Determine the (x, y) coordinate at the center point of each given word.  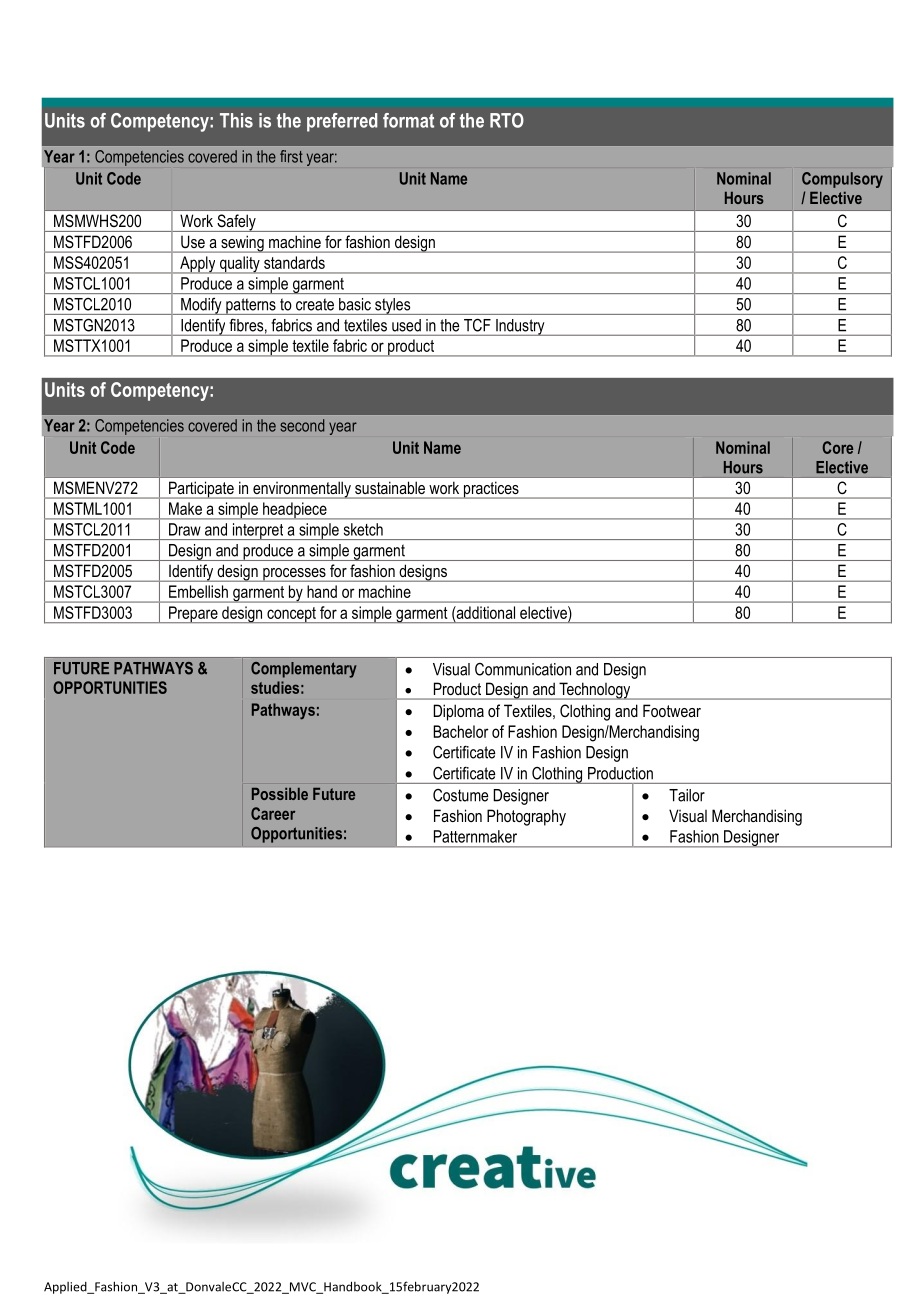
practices (491, 490)
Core (837, 447)
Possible (280, 794)
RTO (507, 120)
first (291, 156)
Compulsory (842, 180)
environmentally (302, 490)
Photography (526, 817)
